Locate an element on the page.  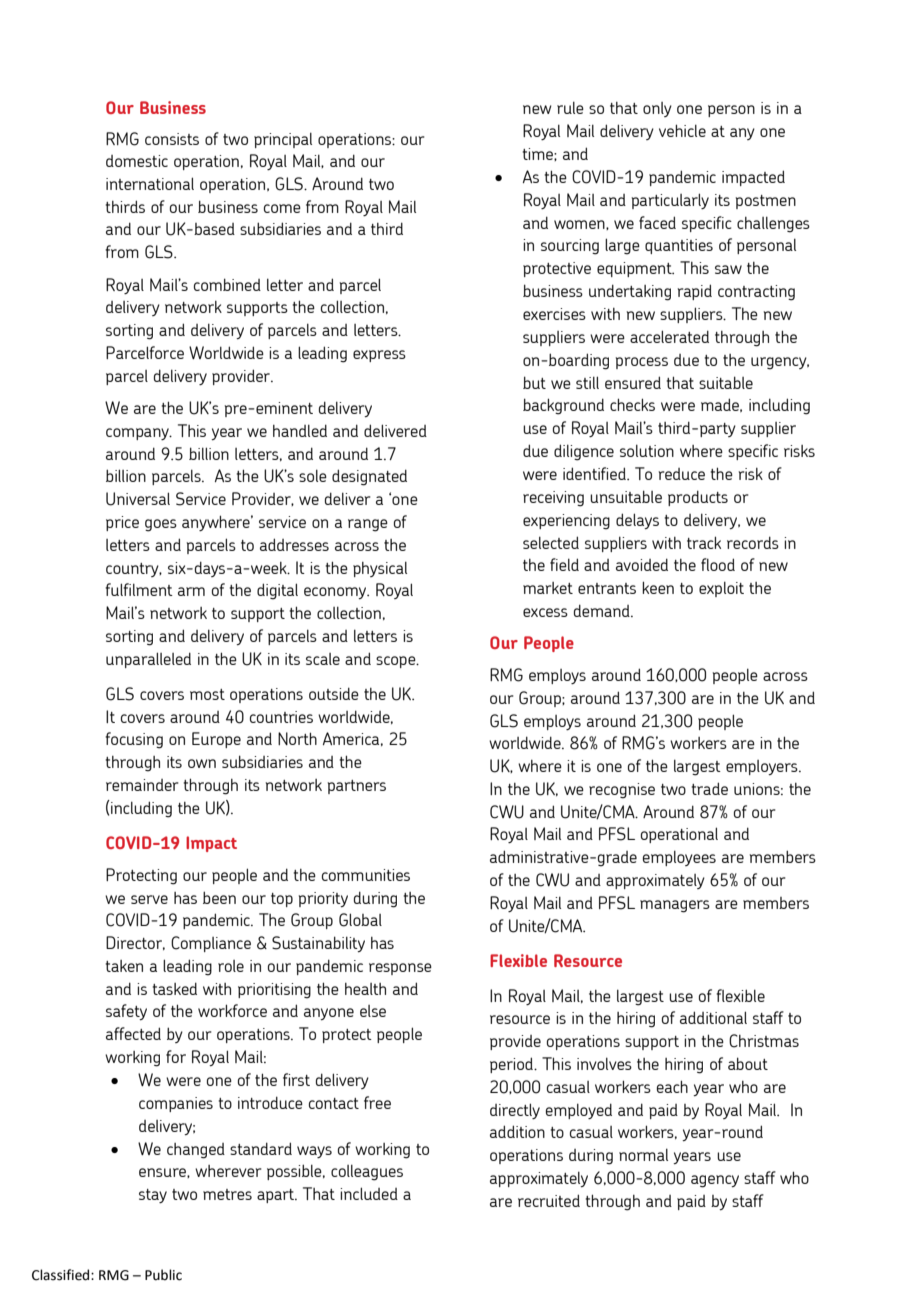
scope is located at coordinates (397, 662).
